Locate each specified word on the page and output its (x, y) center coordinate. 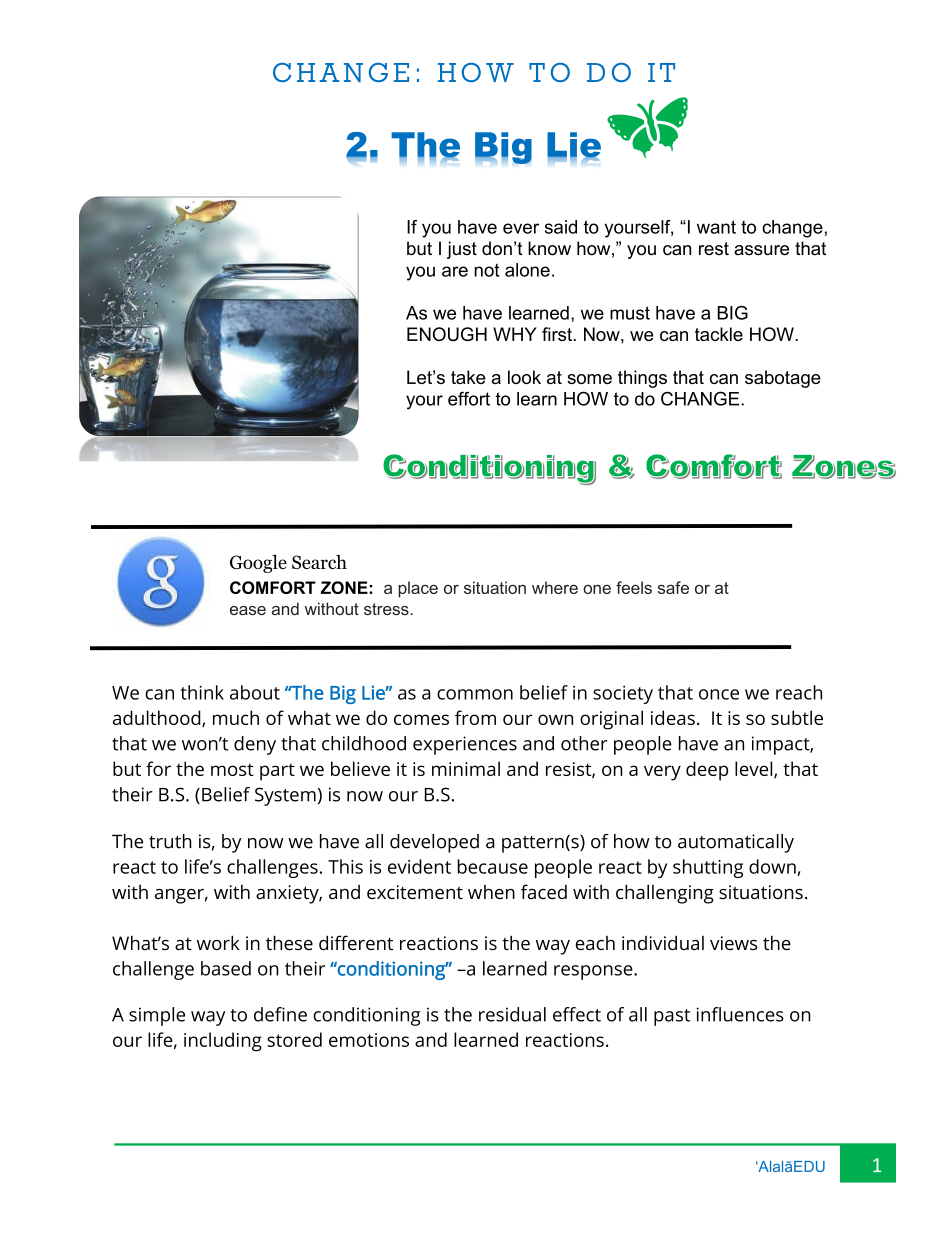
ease (248, 610)
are (455, 271)
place (418, 589)
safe (673, 587)
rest (714, 249)
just (462, 250)
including (223, 1042)
